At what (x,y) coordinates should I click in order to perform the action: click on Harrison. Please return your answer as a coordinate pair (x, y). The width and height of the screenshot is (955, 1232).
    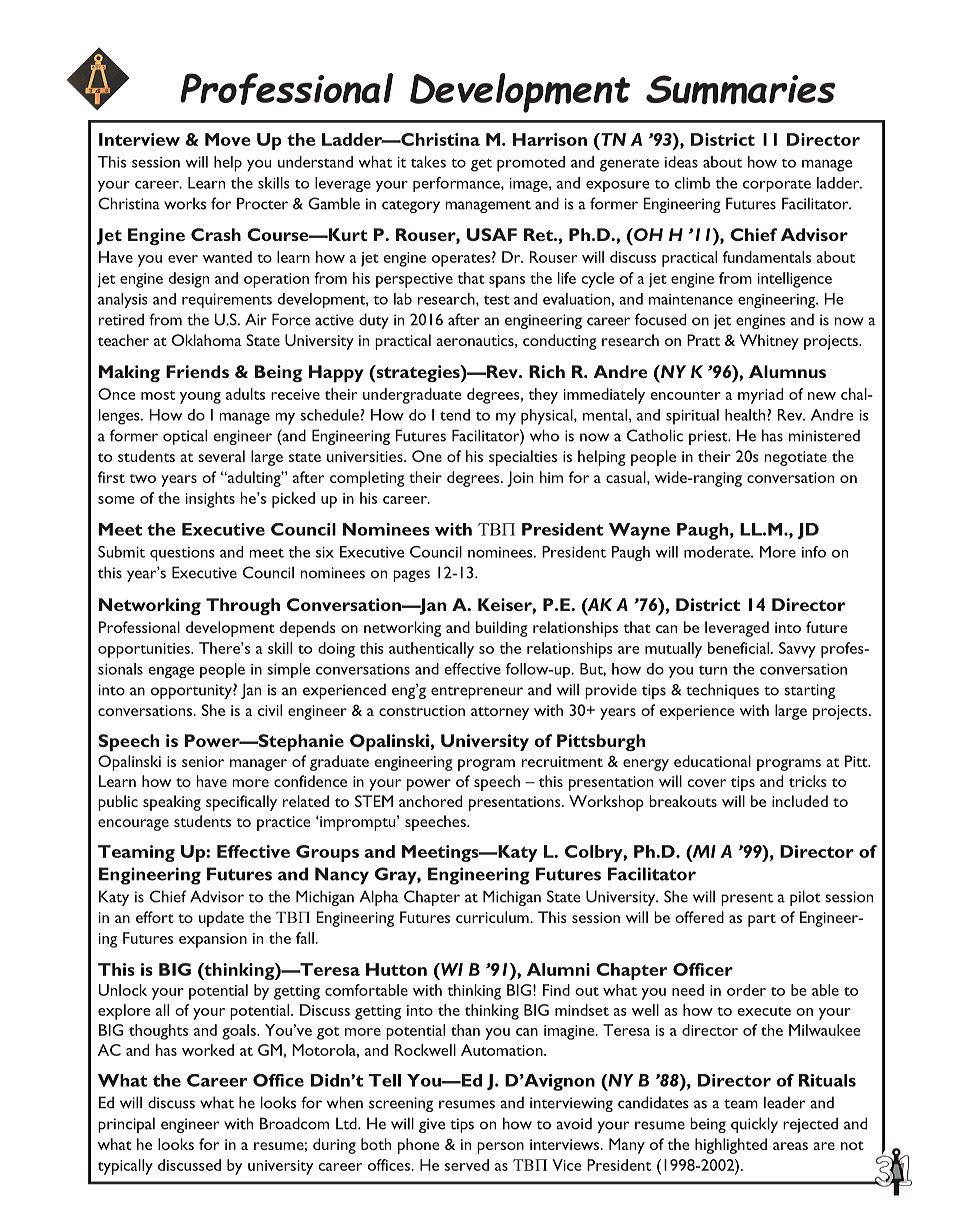
    Looking at the image, I should click on (550, 139).
